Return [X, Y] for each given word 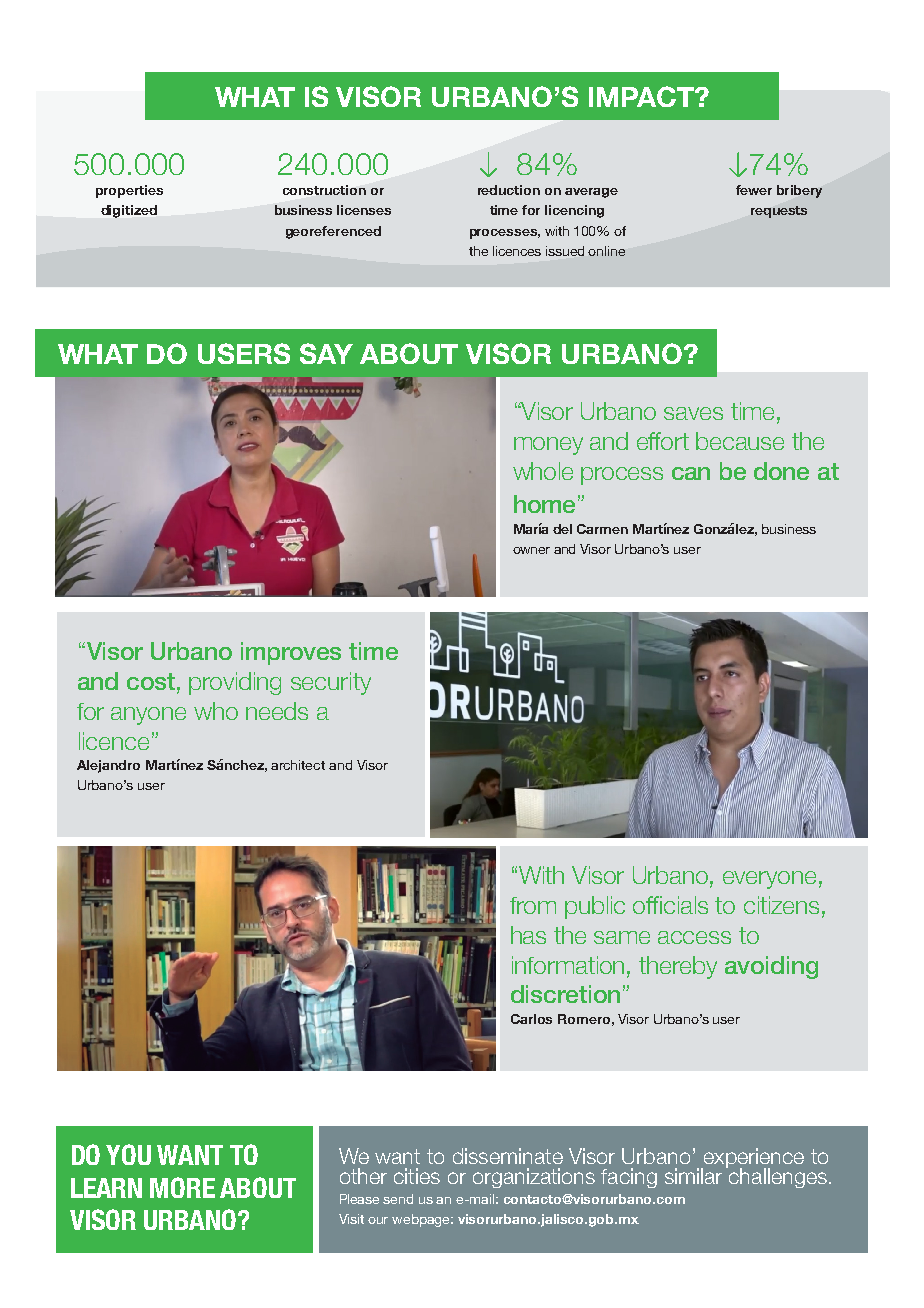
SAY [326, 353]
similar [693, 1176]
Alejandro [108, 766]
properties [129, 191]
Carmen [602, 529]
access [694, 937]
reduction [509, 190]
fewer [754, 190]
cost [151, 681]
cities [417, 1176]
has [528, 935]
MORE [182, 1187]
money [548, 446]
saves [693, 413]
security [331, 683]
